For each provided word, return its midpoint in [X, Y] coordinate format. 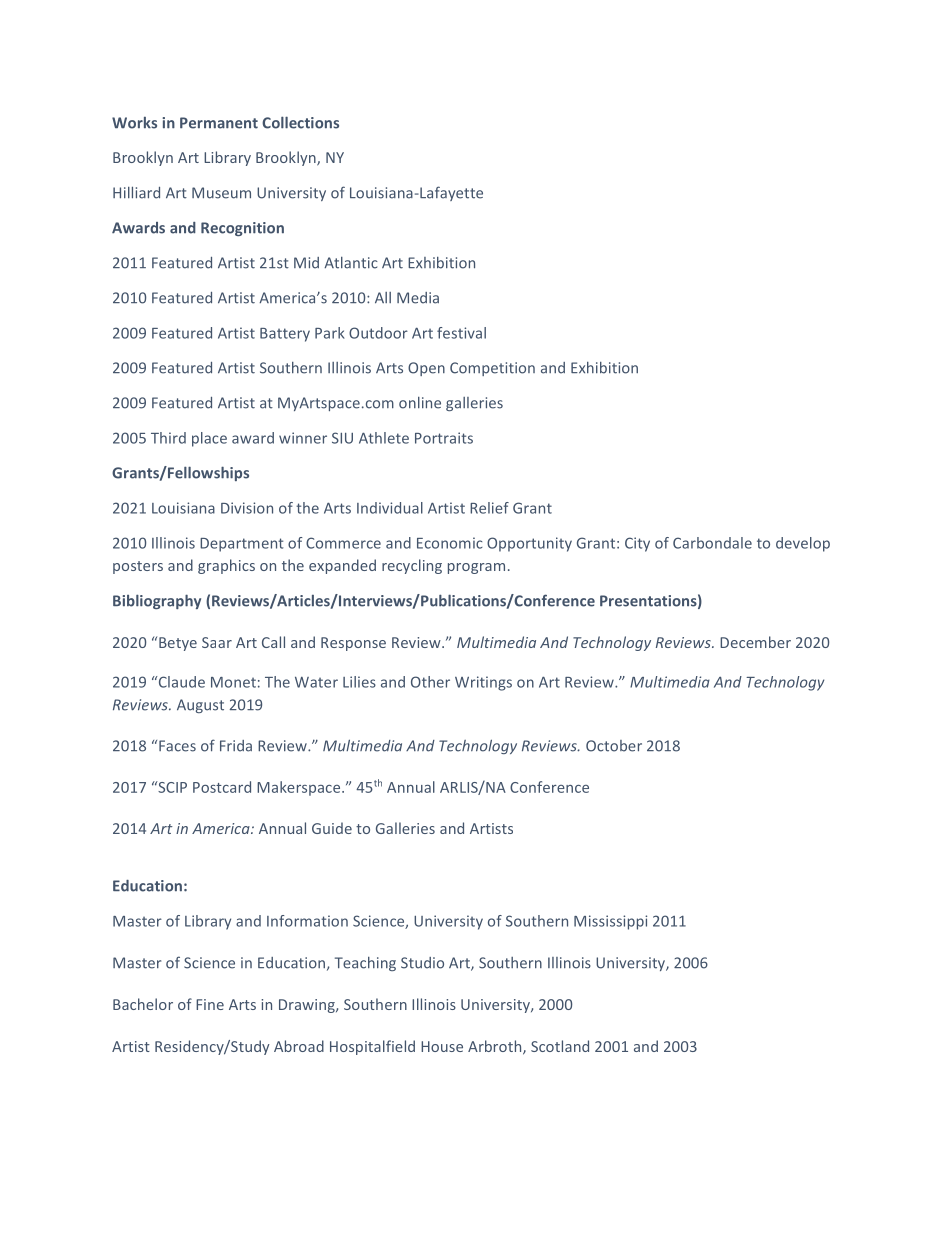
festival [461, 333]
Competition [492, 369]
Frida [236, 746]
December [755, 642]
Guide [332, 828]
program [476, 568]
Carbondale [712, 543]
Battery [285, 335]
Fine [210, 1004]
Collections [300, 122]
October [614, 746]
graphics [226, 566]
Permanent [219, 123]
